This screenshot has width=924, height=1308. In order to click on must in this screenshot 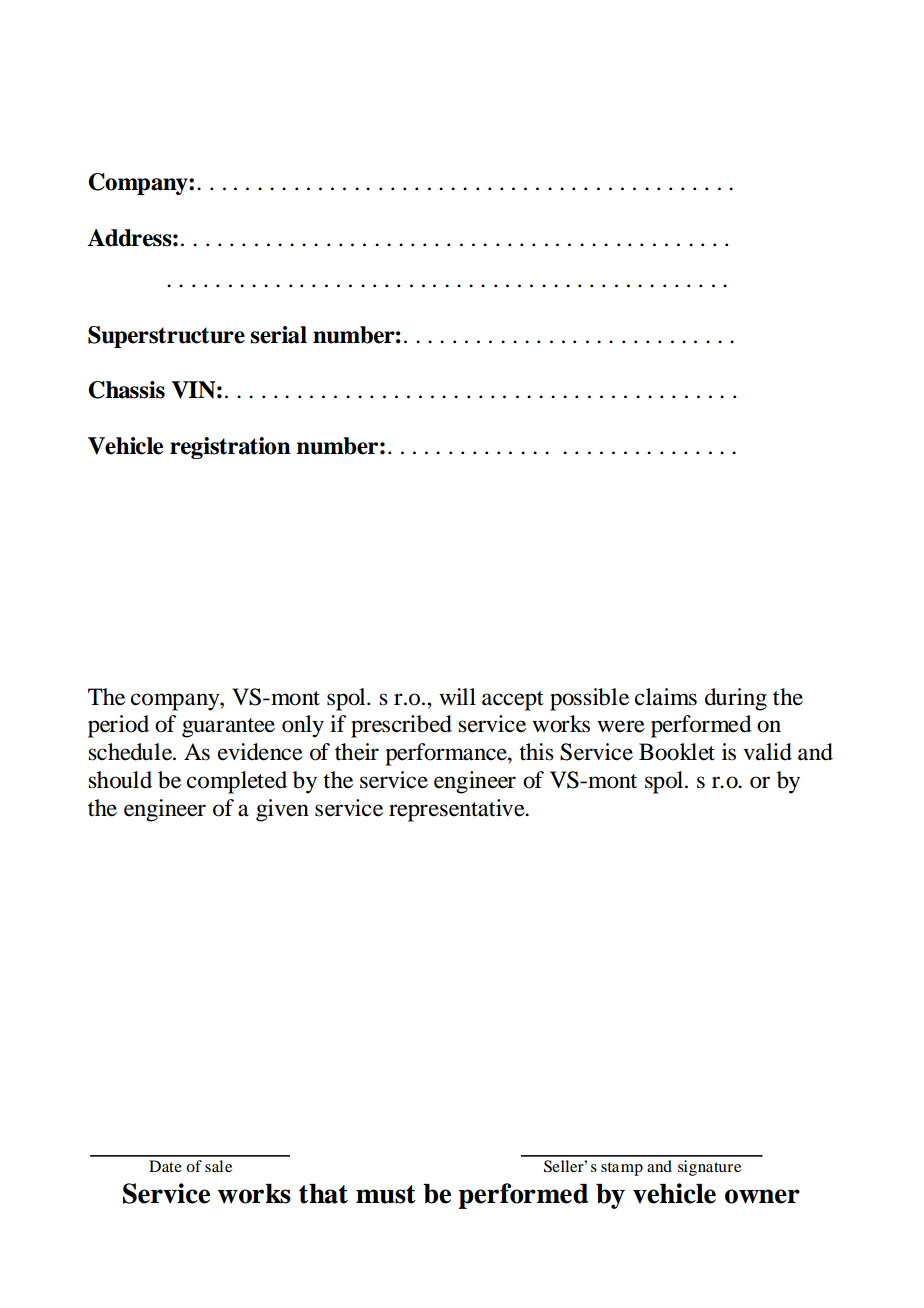, I will do `click(386, 1194)`.
